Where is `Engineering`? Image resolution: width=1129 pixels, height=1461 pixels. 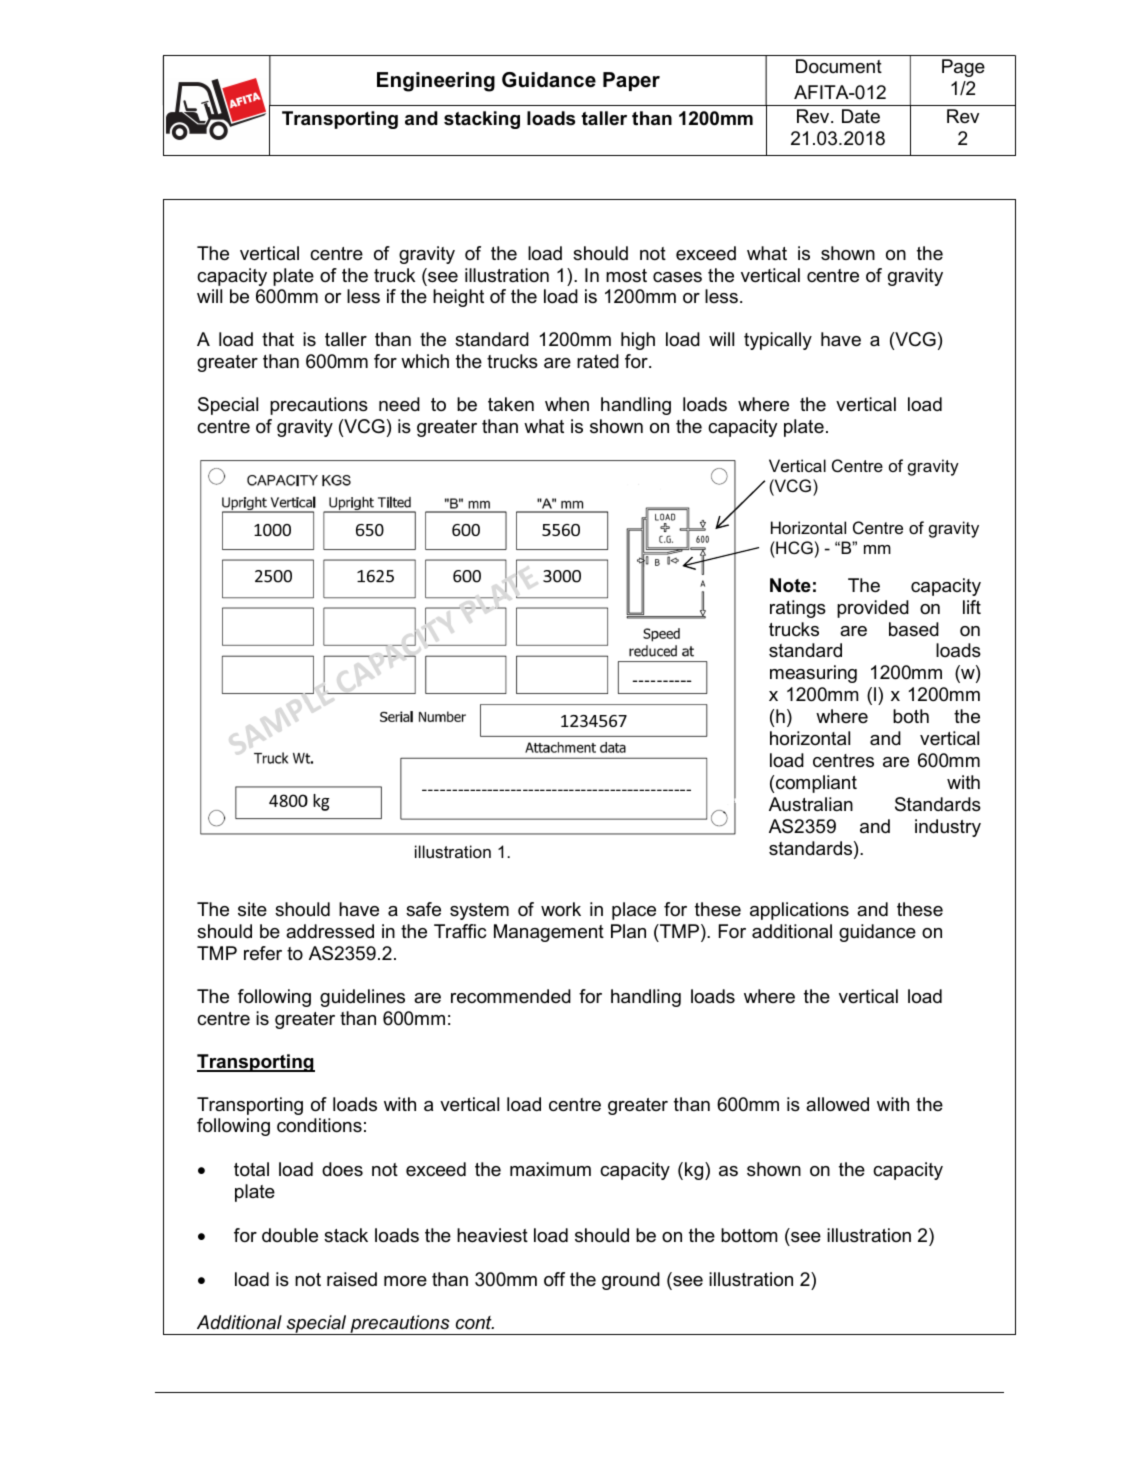
Engineering is located at coordinates (436, 82).
